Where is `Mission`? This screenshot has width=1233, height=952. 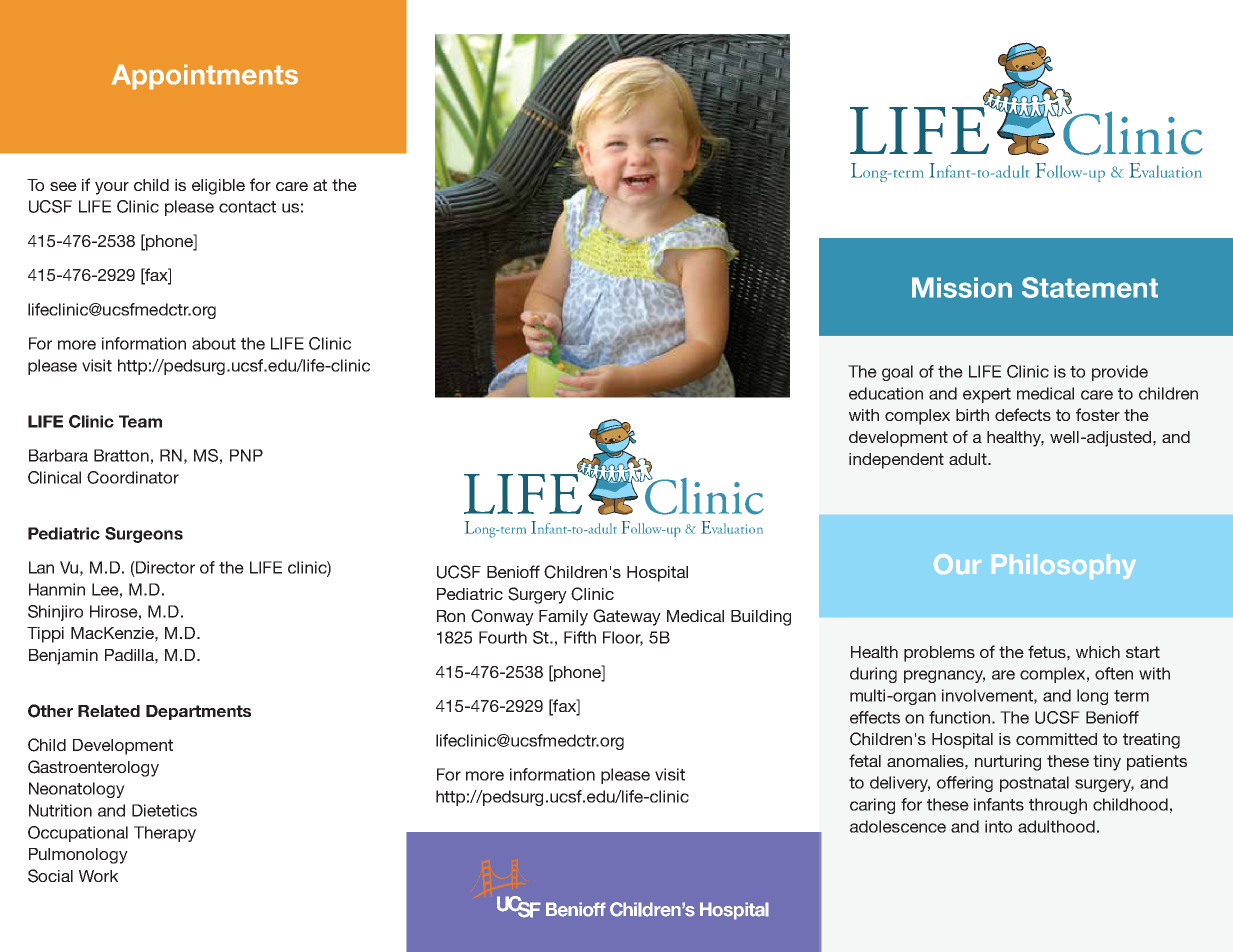 Mission is located at coordinates (962, 287).
